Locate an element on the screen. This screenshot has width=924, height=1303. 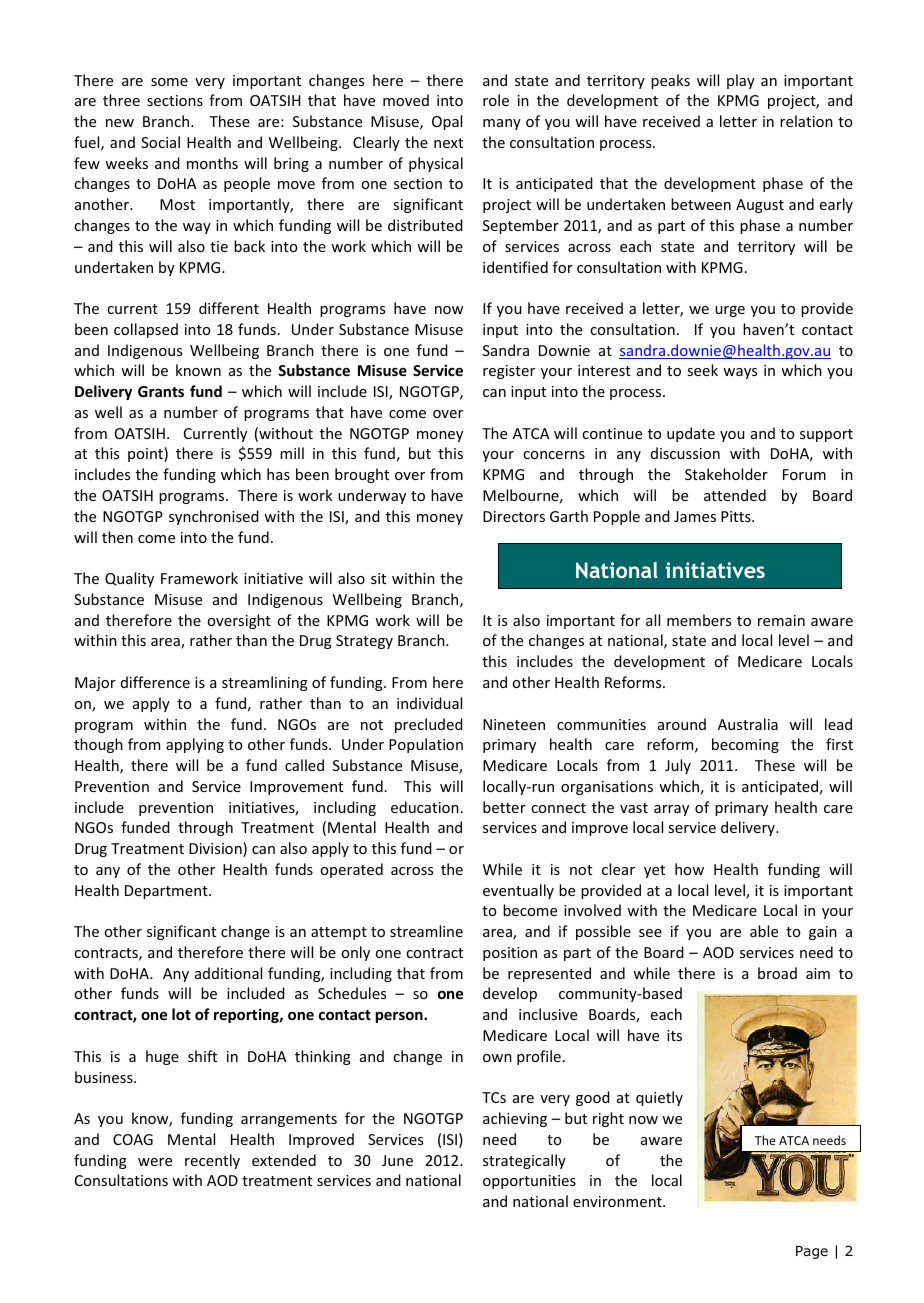
register is located at coordinates (509, 372).
